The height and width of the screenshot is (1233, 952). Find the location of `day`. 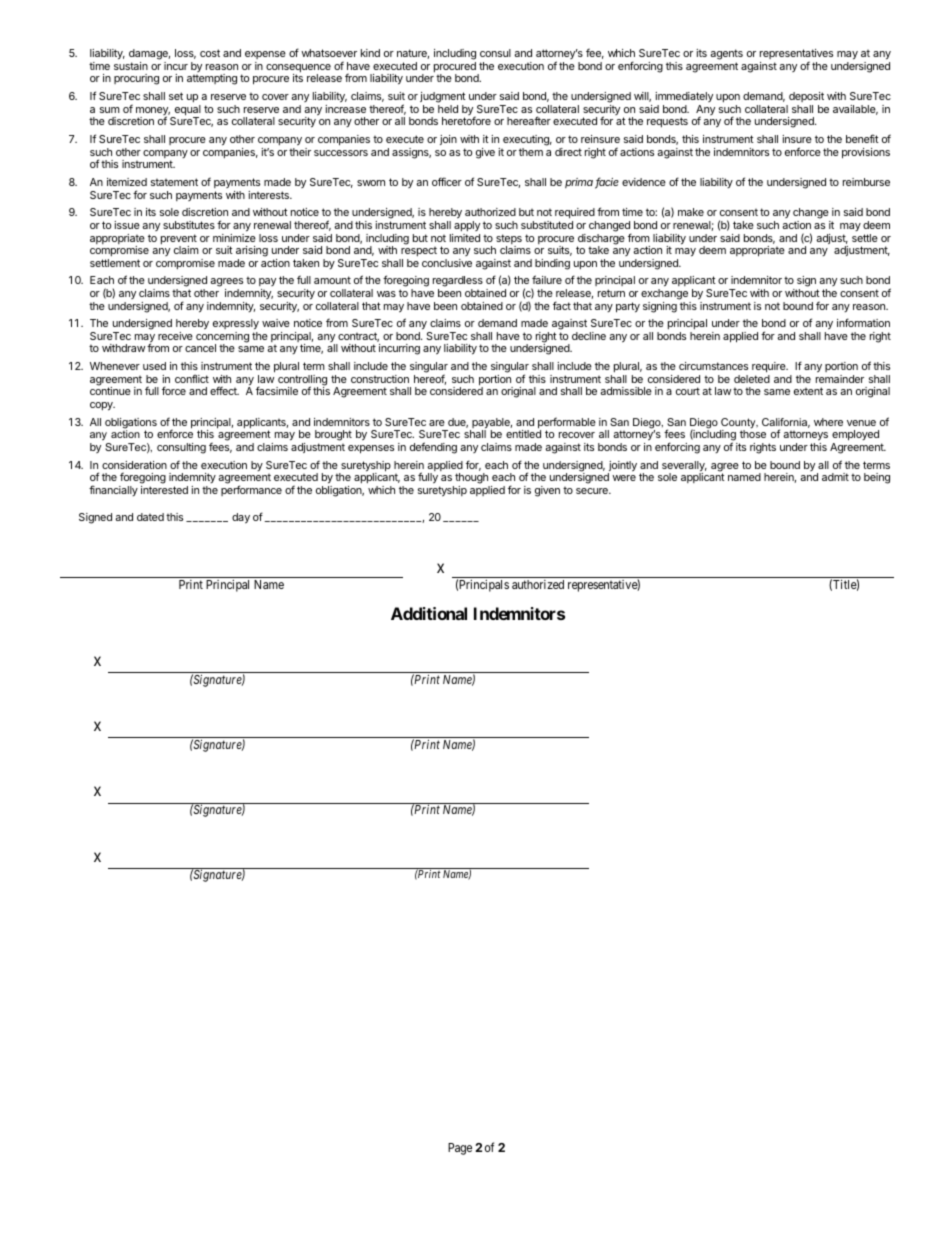

day is located at coordinates (241, 518).
